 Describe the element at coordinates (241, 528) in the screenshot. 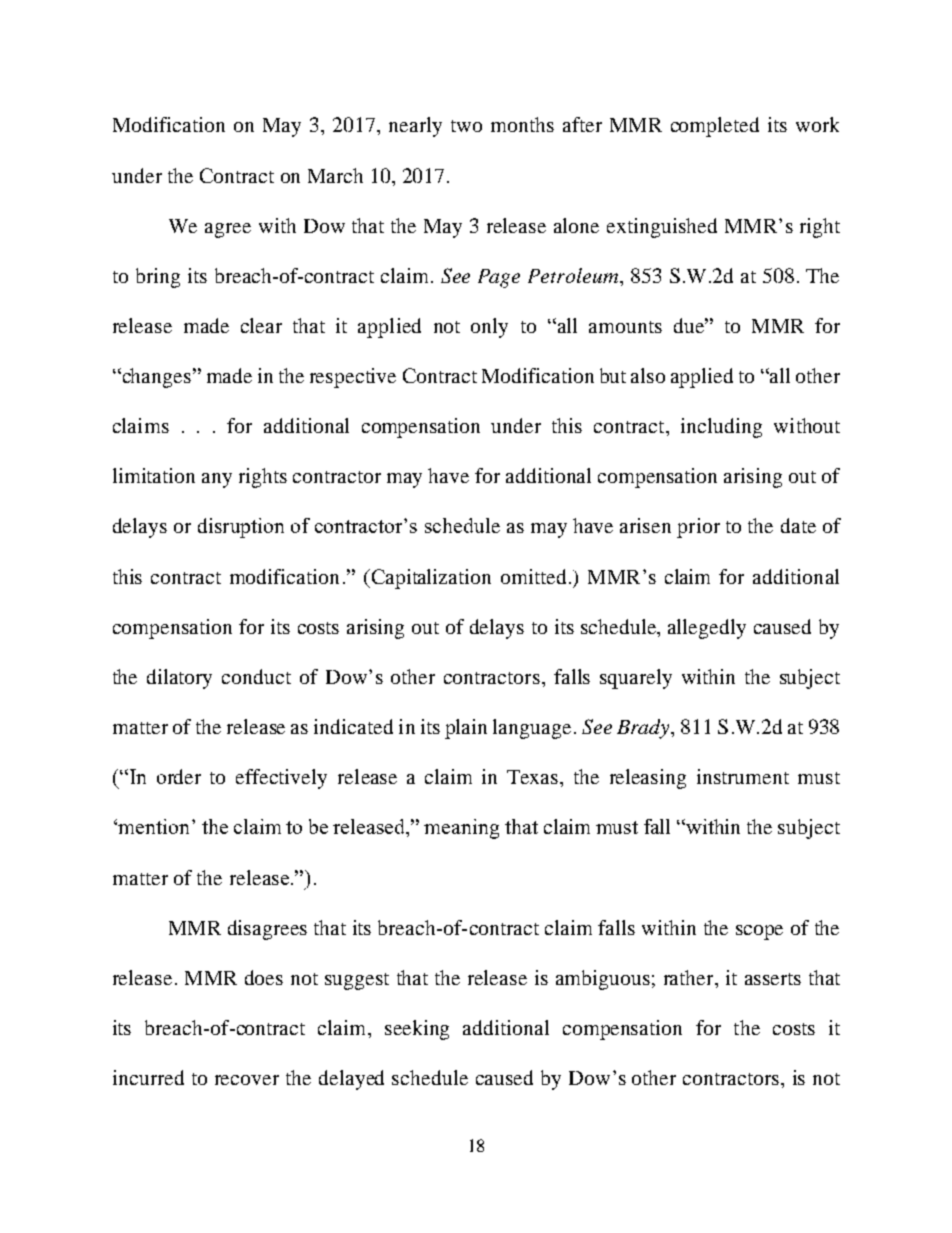

I see `disruption` at that location.
